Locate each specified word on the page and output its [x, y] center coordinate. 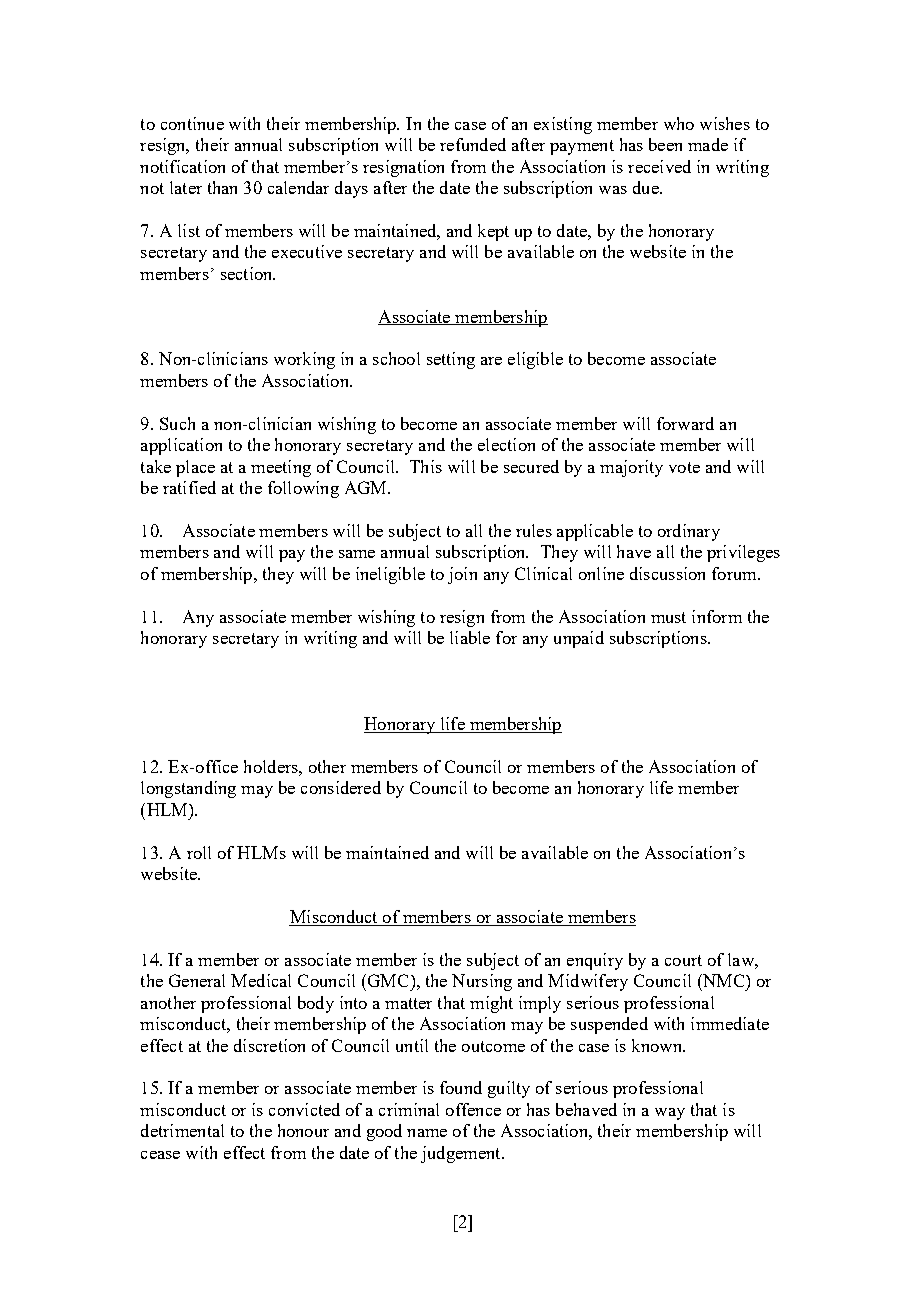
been [665, 144]
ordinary [689, 532]
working [304, 360]
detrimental [182, 1130]
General [197, 980]
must [668, 617]
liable [470, 637]
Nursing [482, 982]
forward [685, 423]
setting [451, 360]
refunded [473, 144]
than [222, 187]
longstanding [188, 789]
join [462, 575]
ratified [189, 487]
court [683, 960]
